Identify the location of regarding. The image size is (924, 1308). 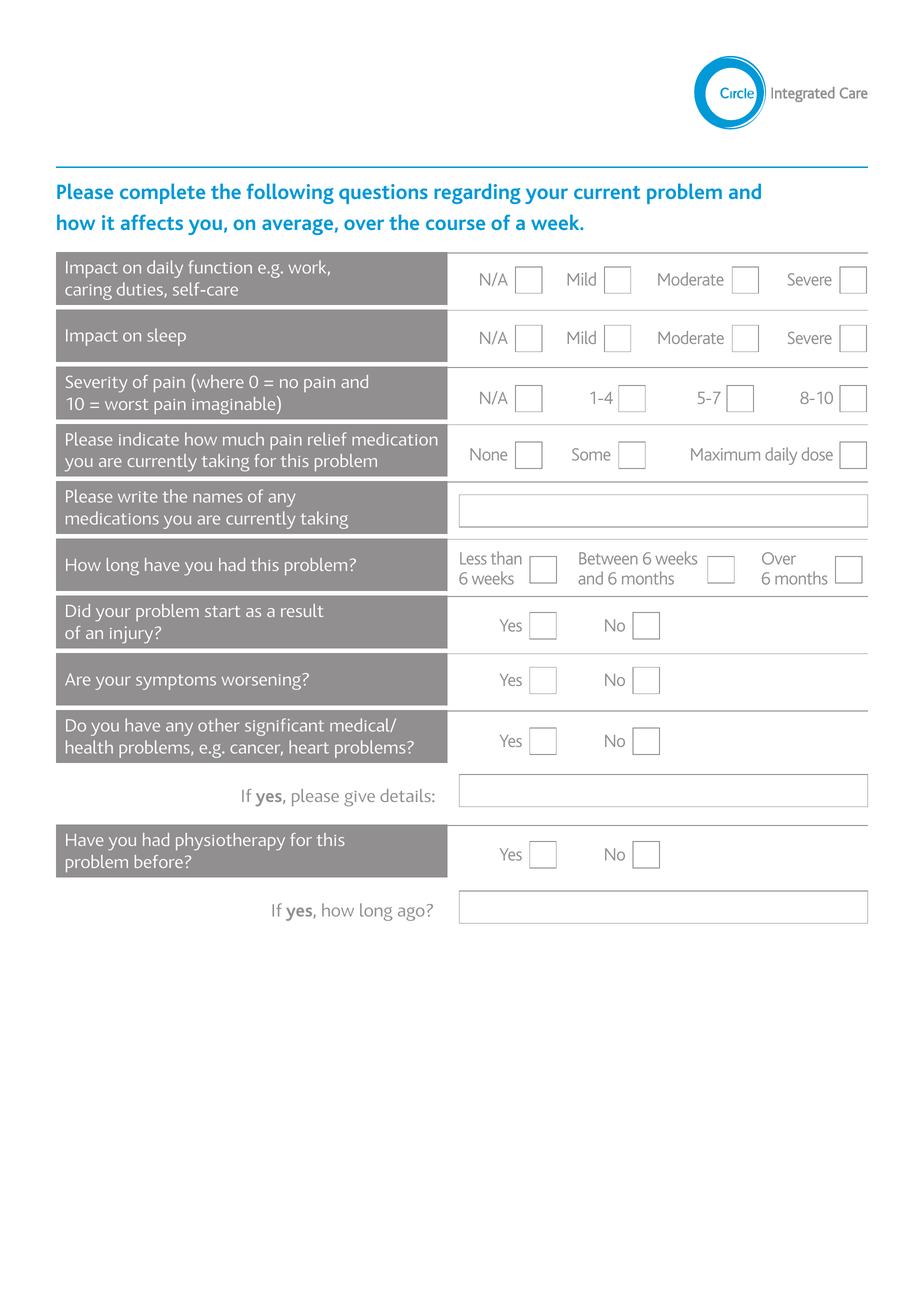
(477, 193).
